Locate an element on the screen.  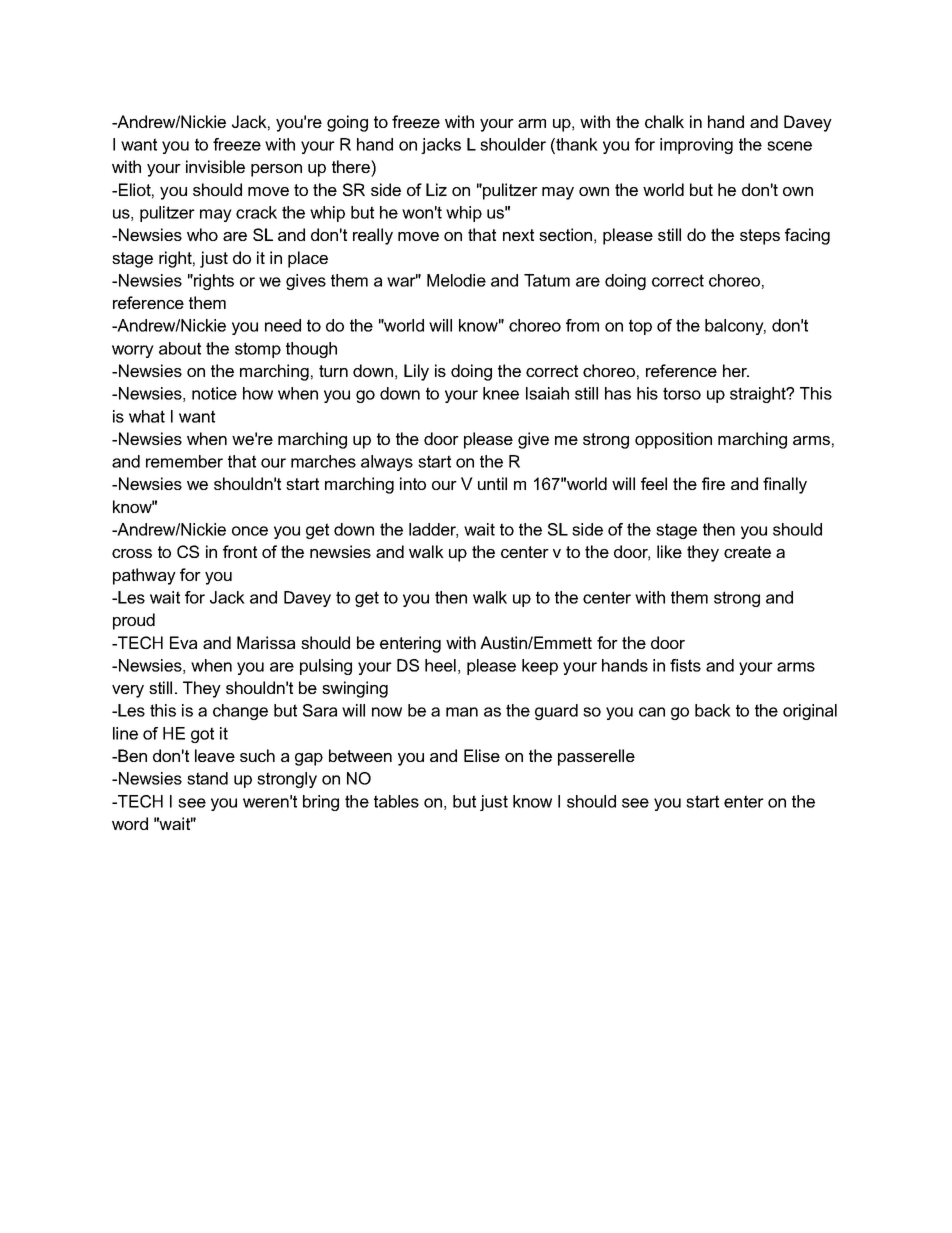
invisible is located at coordinates (215, 166).
